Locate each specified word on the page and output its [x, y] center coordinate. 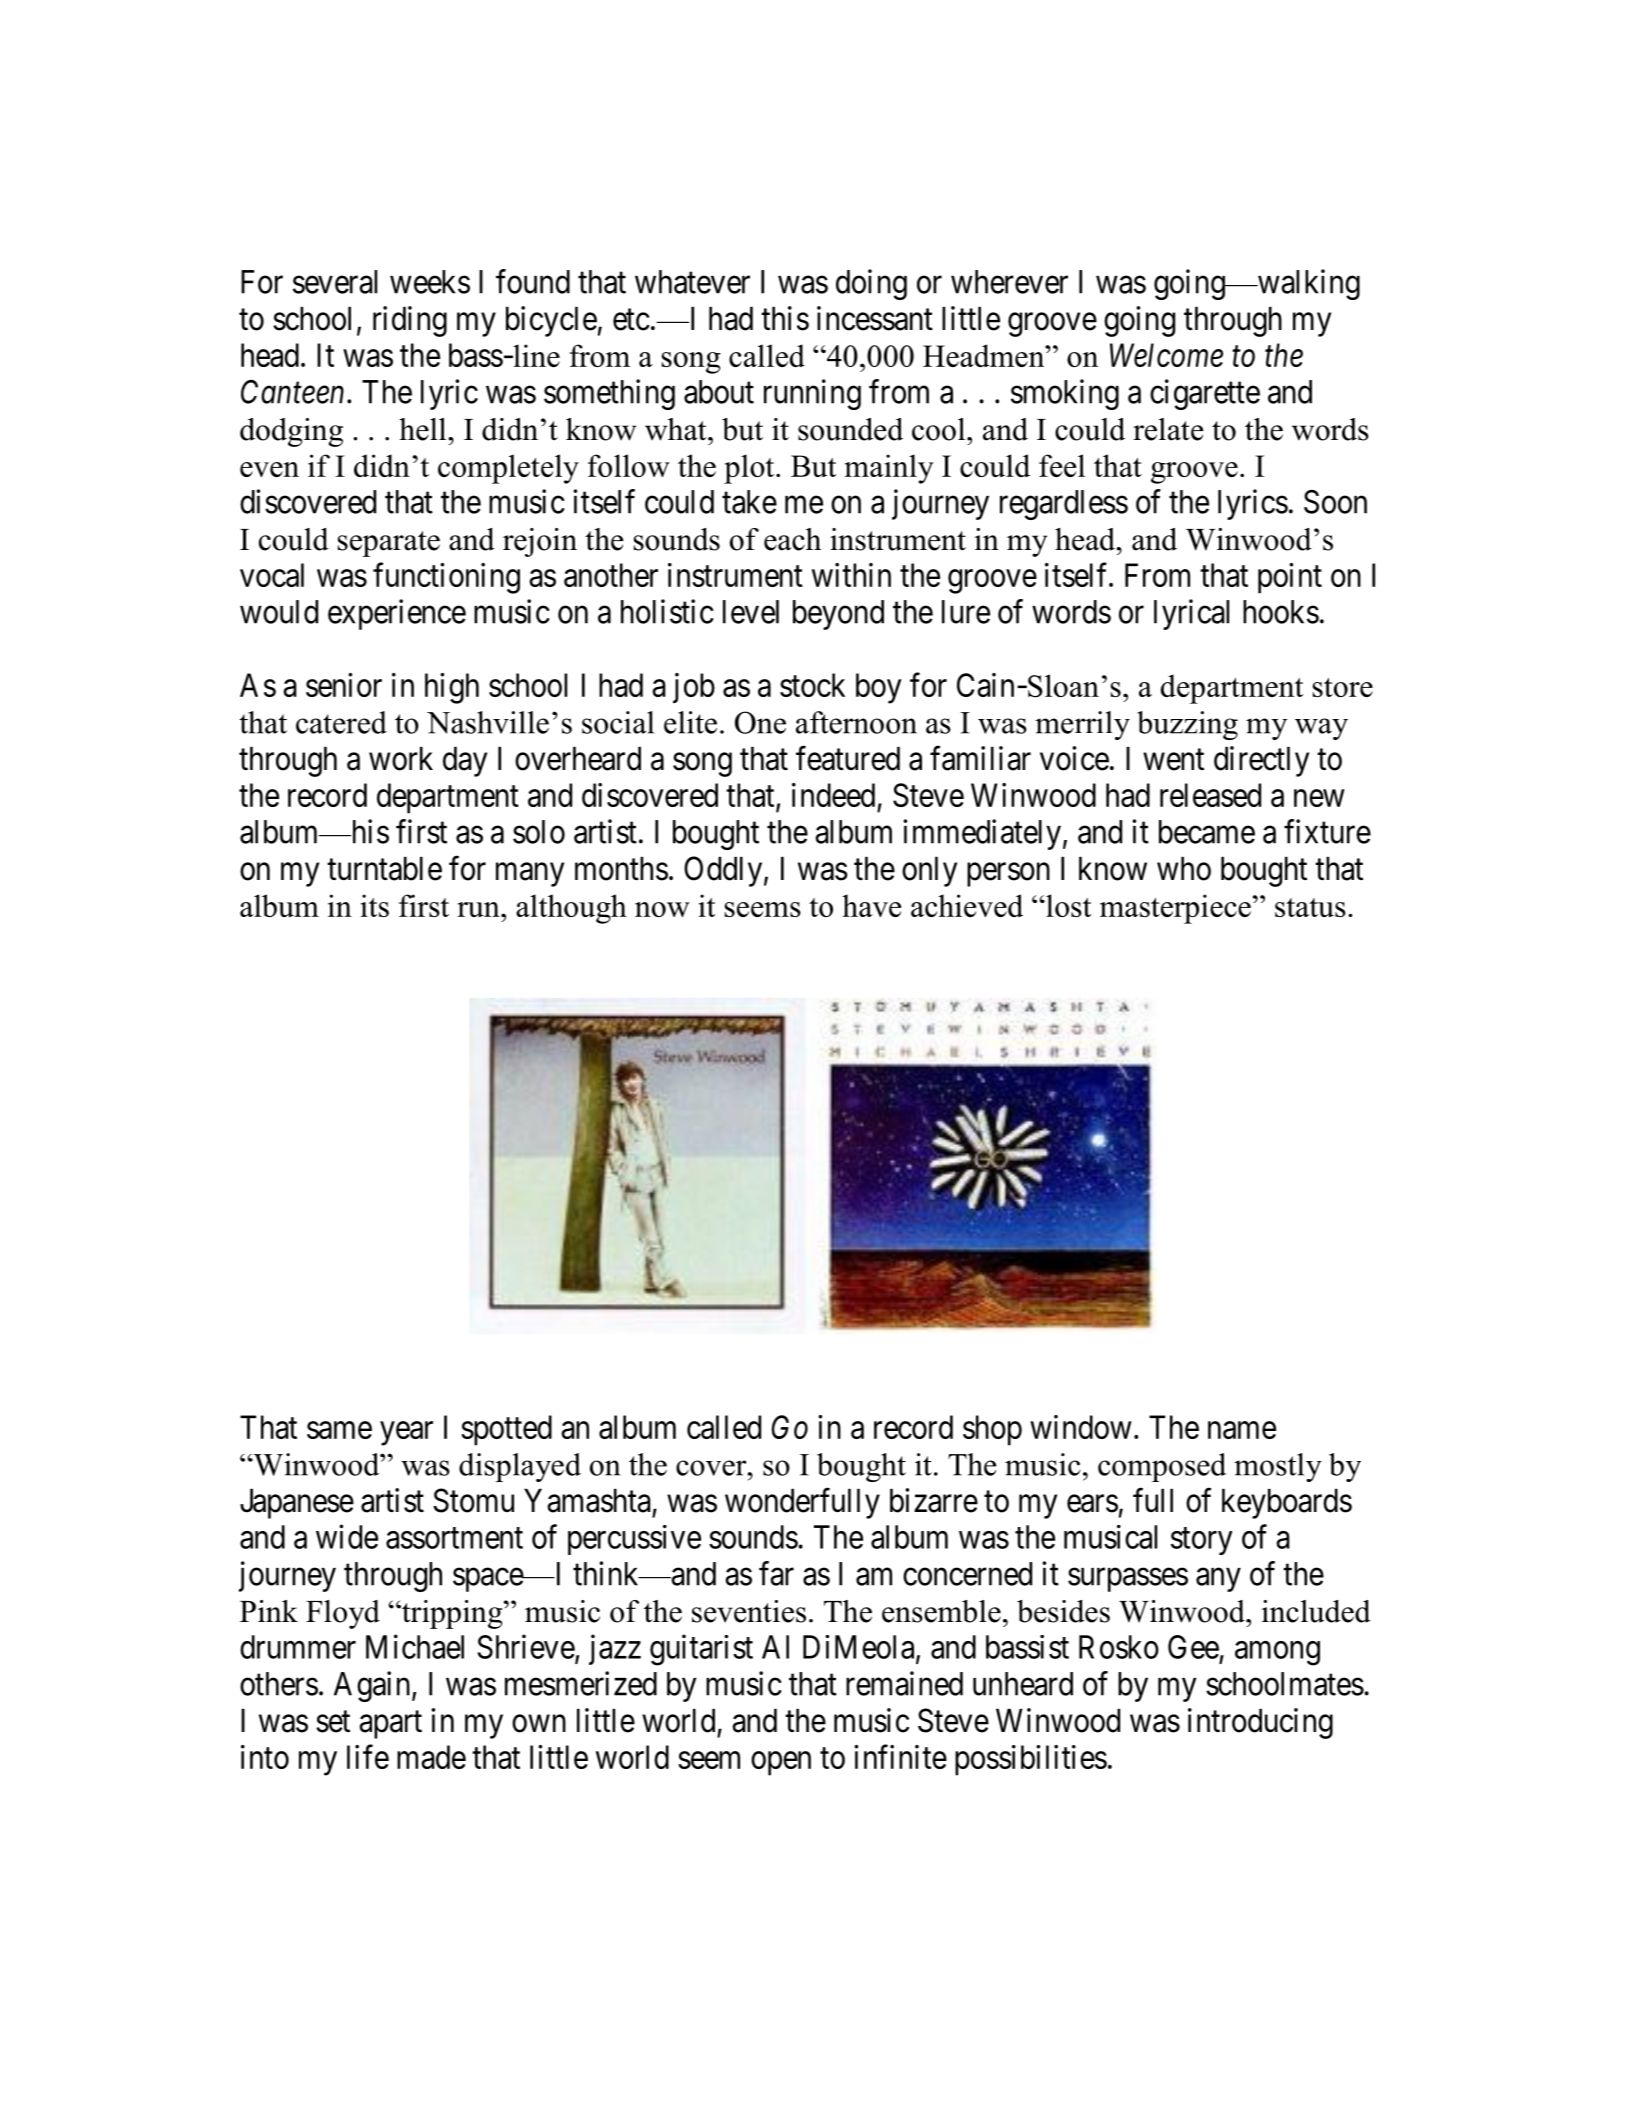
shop [992, 1430]
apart [390, 1725]
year [406, 1434]
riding [410, 321]
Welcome [1166, 355]
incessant [875, 318]
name [1242, 1430]
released [1210, 795]
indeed [833, 795]
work [401, 759]
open [781, 1764]
